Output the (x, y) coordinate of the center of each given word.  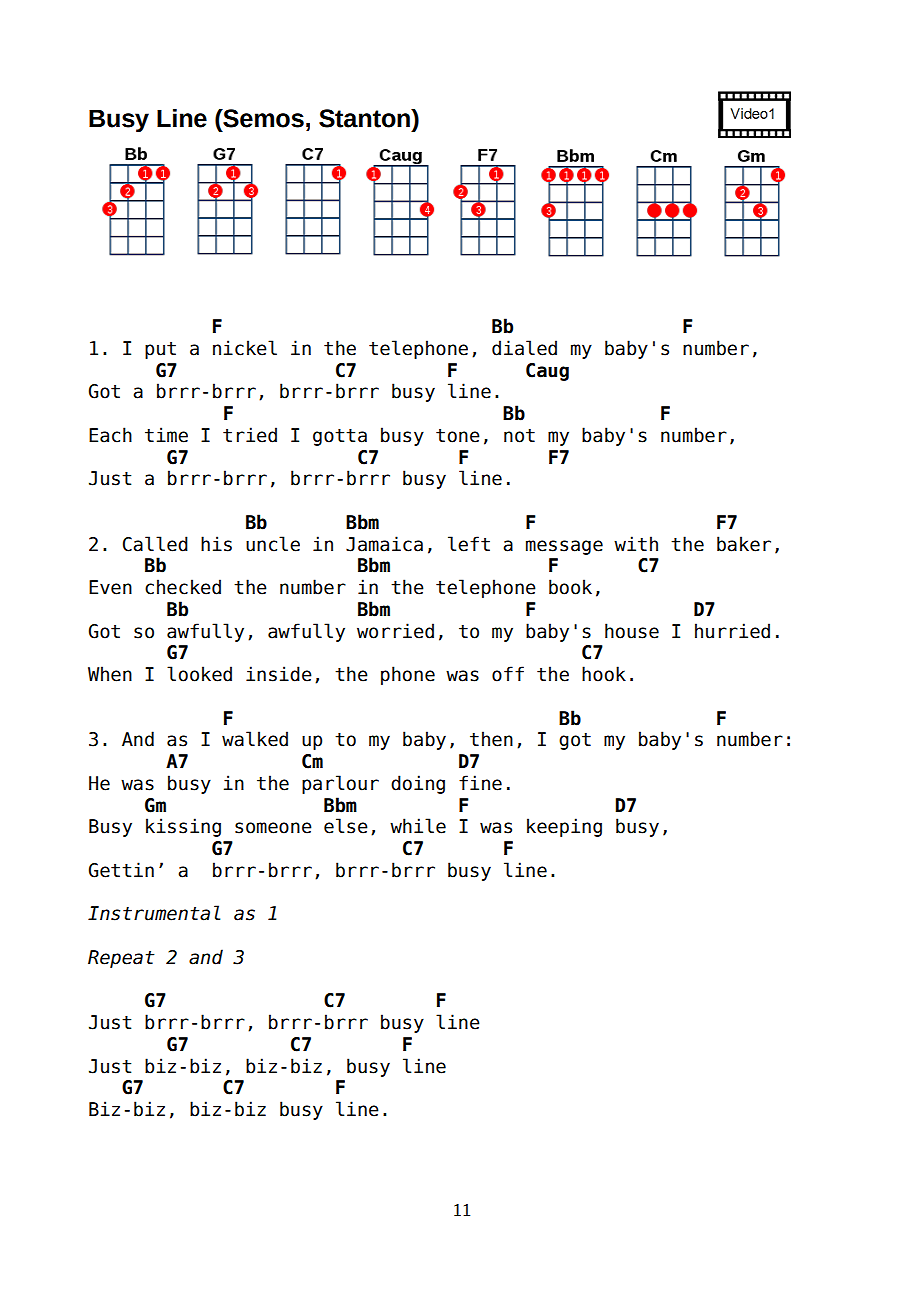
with (636, 543)
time (166, 435)
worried (395, 631)
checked (183, 587)
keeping (564, 827)
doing (418, 784)
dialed (524, 348)
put (160, 350)
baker (744, 544)
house (632, 631)
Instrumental (154, 913)
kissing (183, 827)
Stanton (365, 118)
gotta (340, 437)
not (519, 436)
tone (458, 436)
